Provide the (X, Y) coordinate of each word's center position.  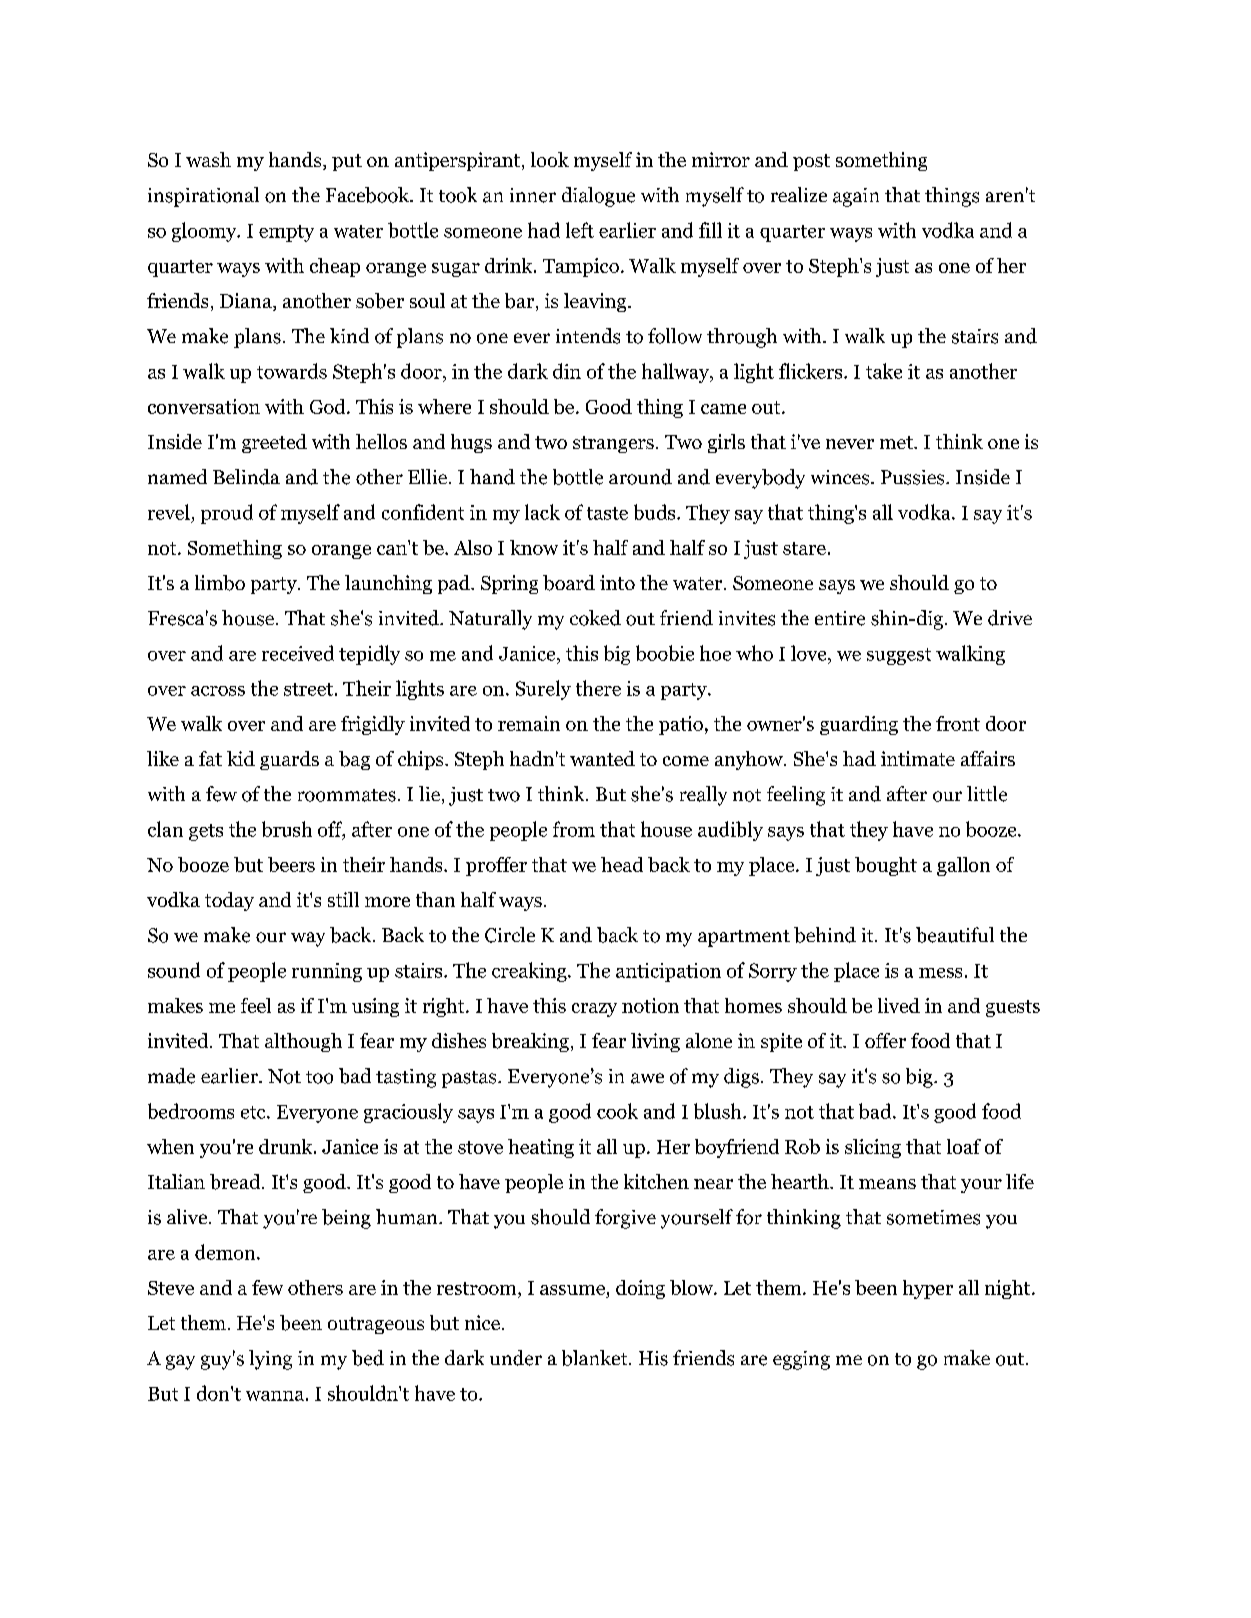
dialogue (598, 197)
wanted (602, 758)
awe (647, 1078)
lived (899, 1005)
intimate (918, 758)
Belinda (246, 477)
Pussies (914, 477)
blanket (596, 1358)
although (303, 1042)
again (856, 197)
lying (270, 1360)
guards (289, 760)
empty (286, 233)
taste (607, 513)
